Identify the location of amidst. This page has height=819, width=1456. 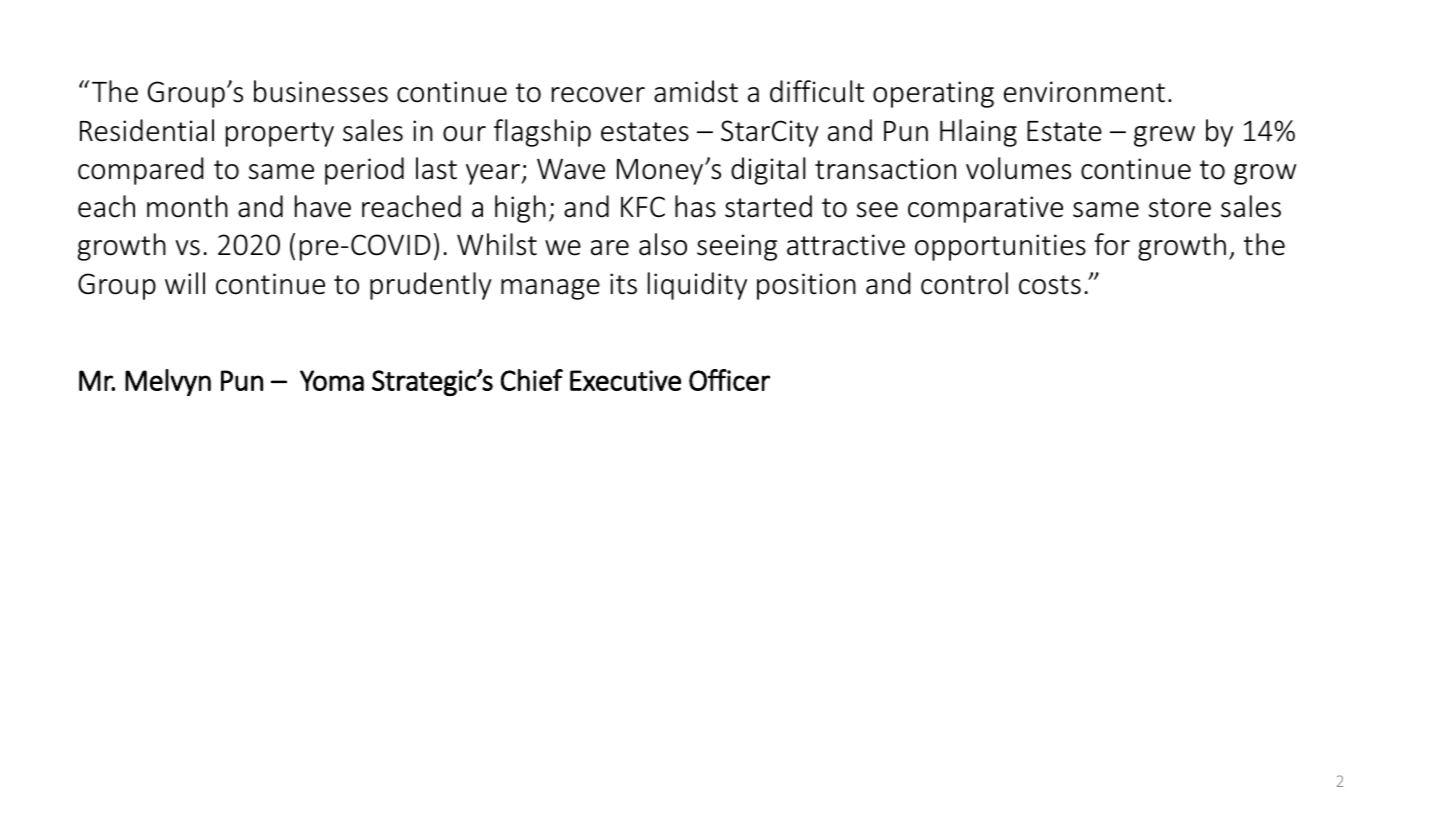
(696, 91).
